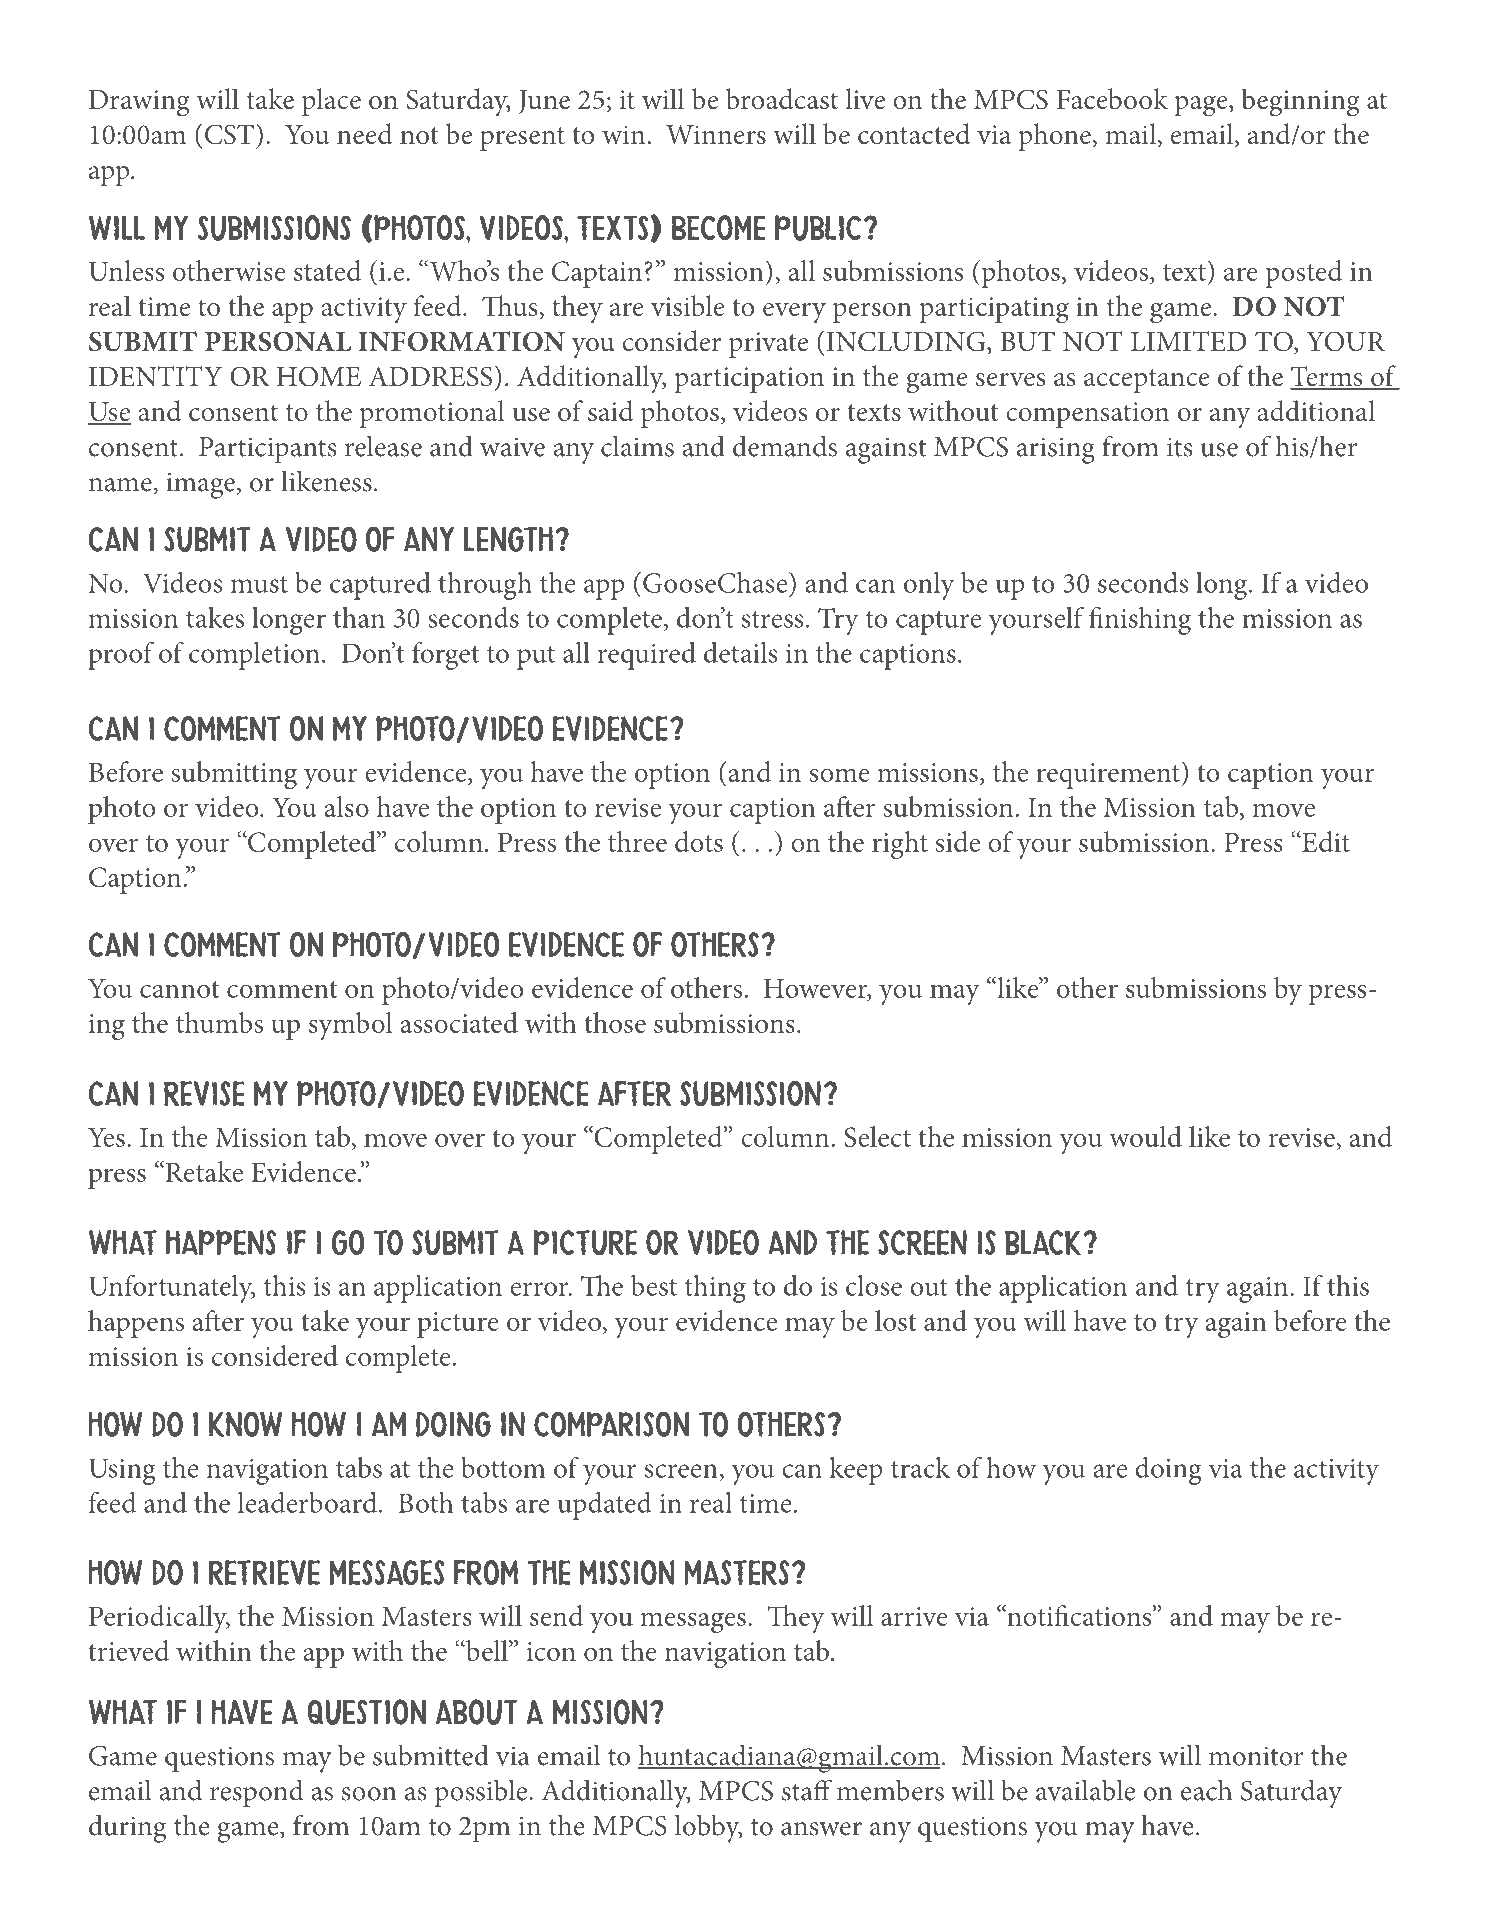 Image resolution: width=1490 pixels, height=1928 pixels. Describe the element at coordinates (716, 135) in the page. I see `Winners` at that location.
